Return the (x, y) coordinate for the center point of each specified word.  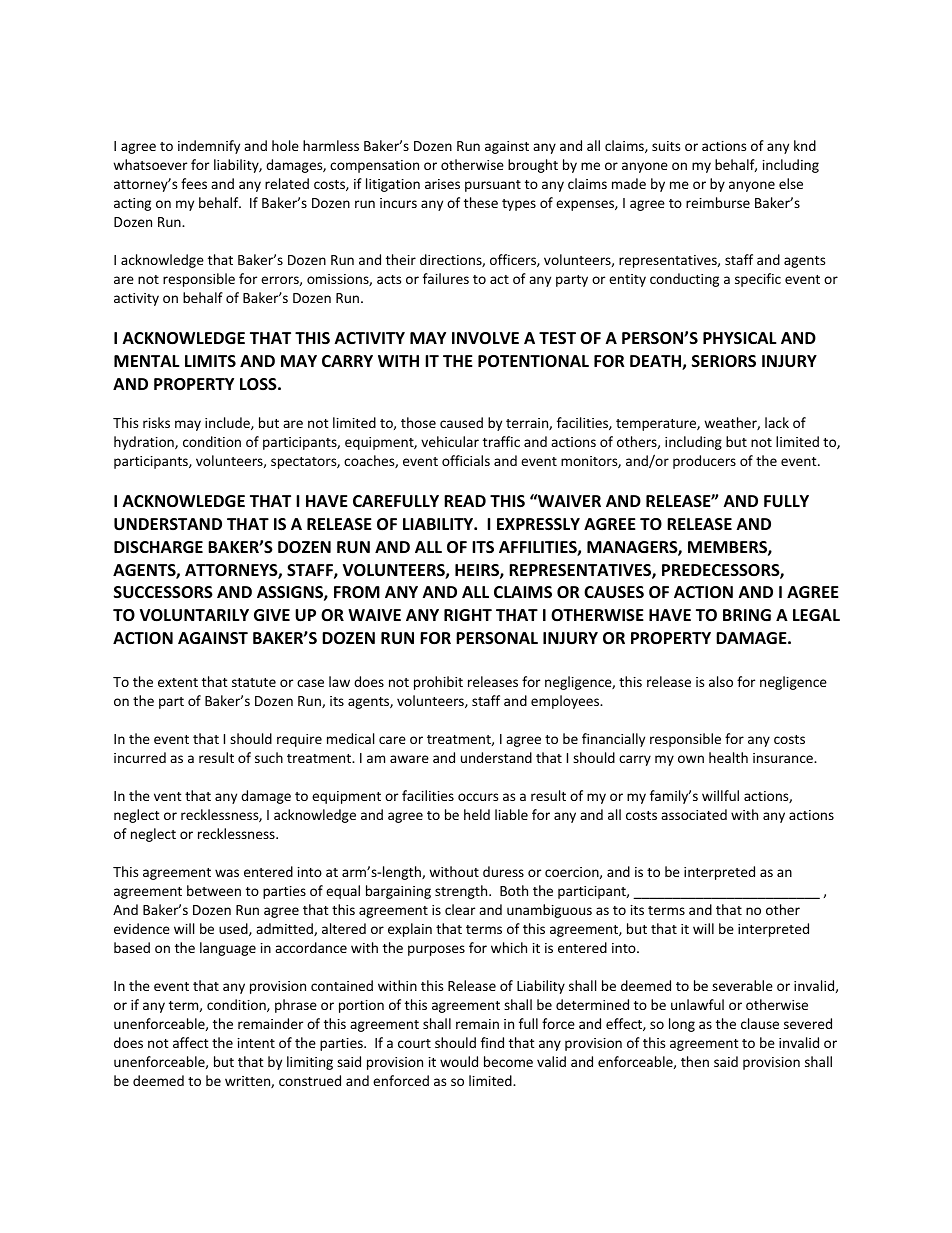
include (228, 423)
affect (191, 1042)
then (695, 1061)
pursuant (493, 186)
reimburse (718, 202)
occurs (478, 797)
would (459, 1061)
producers (704, 462)
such (269, 757)
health (728, 757)
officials (466, 460)
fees (194, 183)
